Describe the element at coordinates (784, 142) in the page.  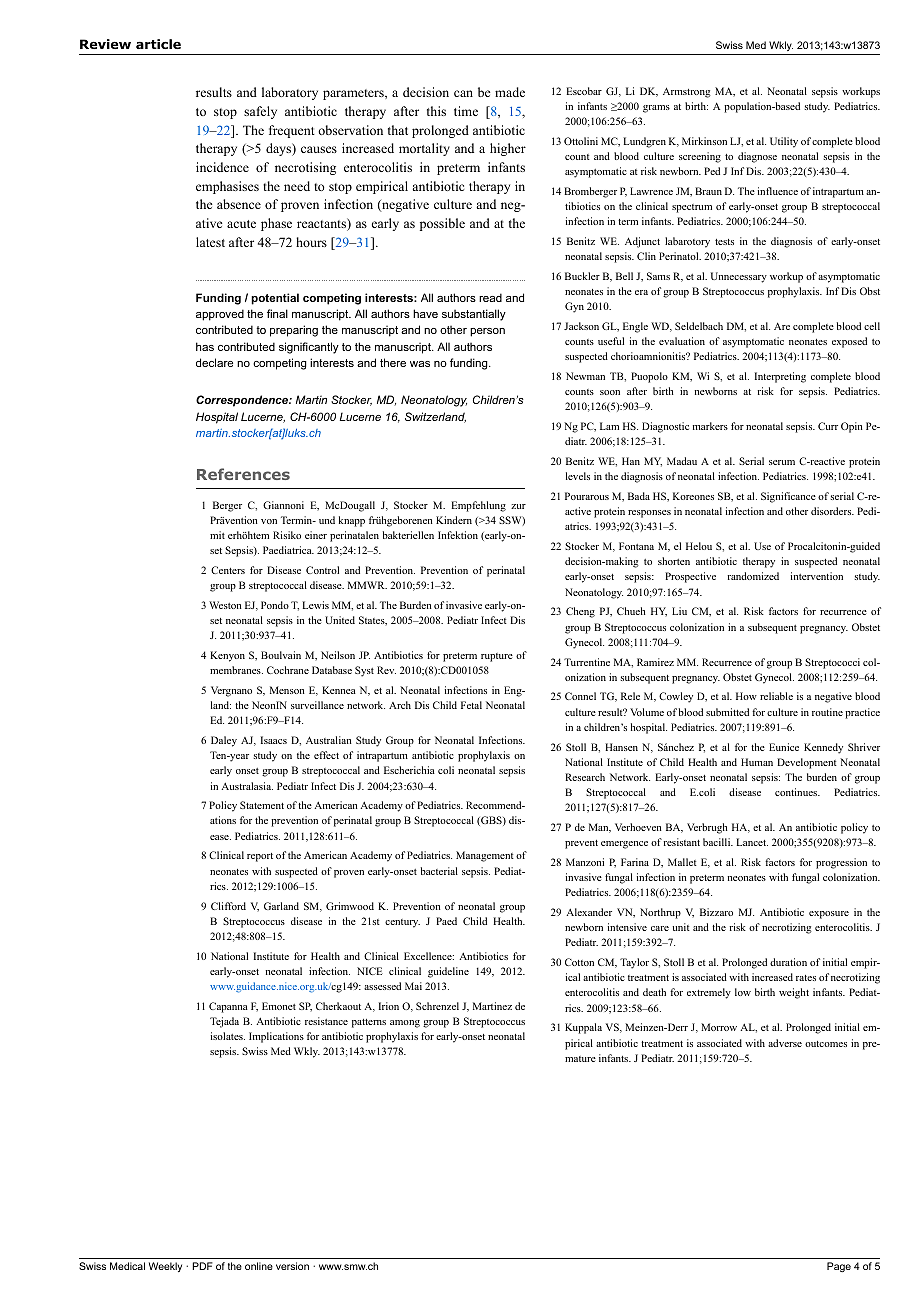
I see `Utility` at that location.
